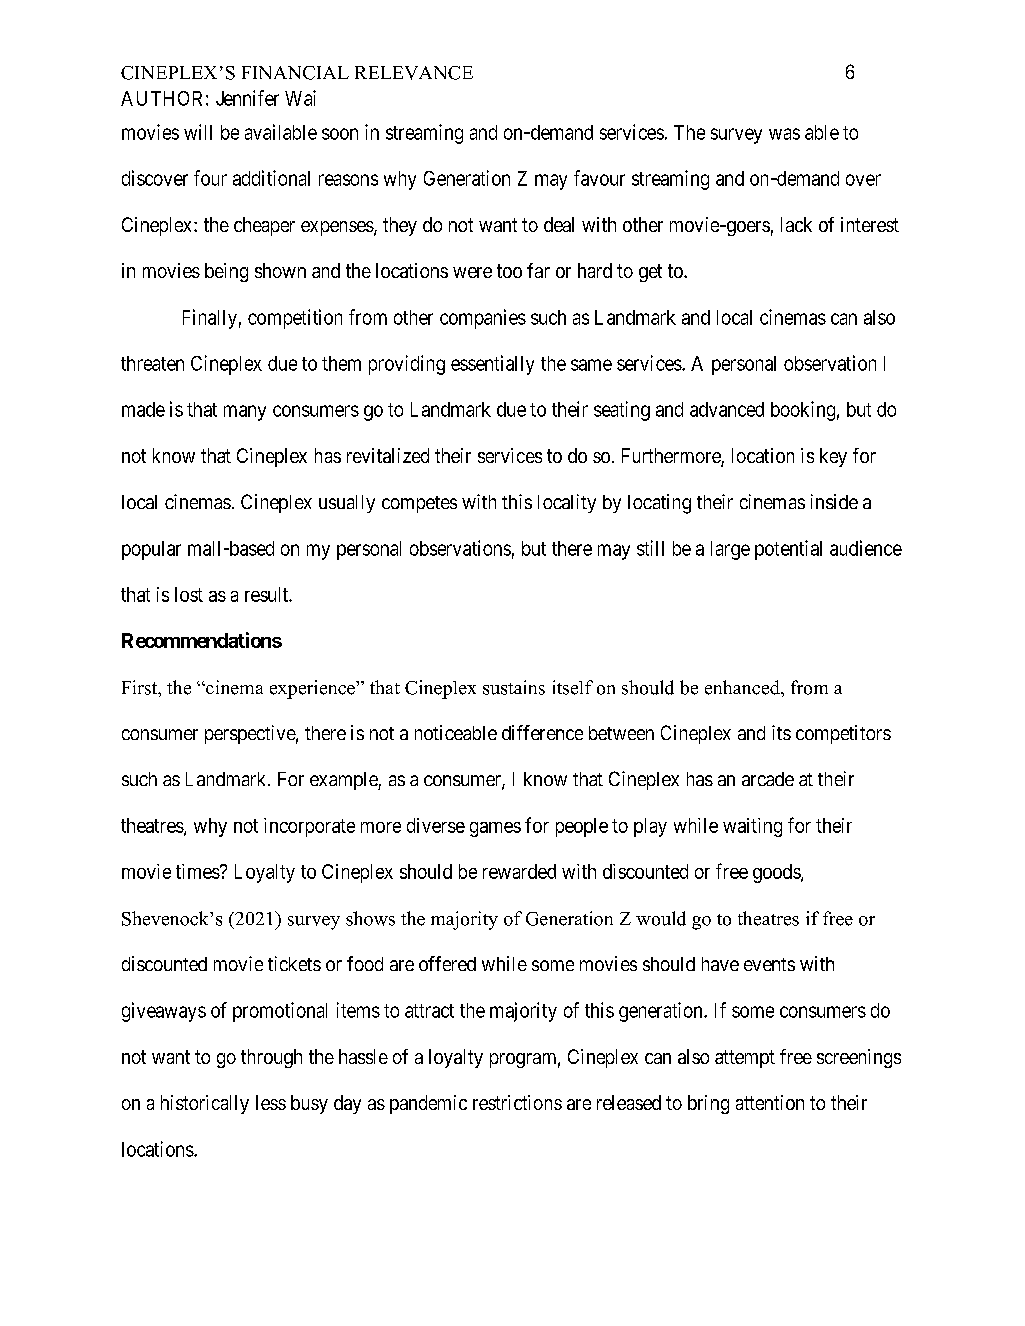 The width and height of the screenshot is (1025, 1326). Describe the element at coordinates (770, 1102) in the screenshot. I see `attention` at that location.
